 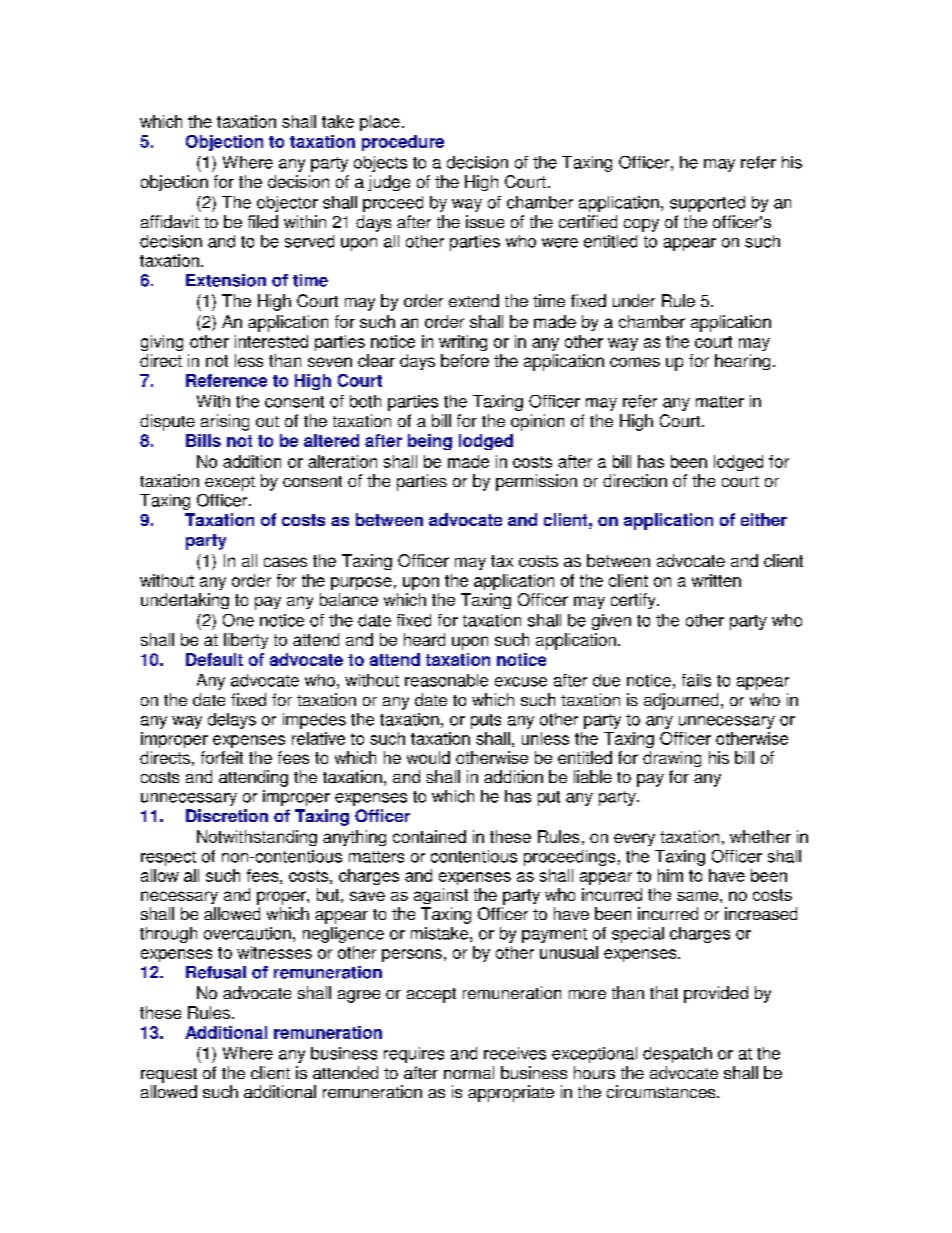 I want to click on objector, so click(x=287, y=204).
